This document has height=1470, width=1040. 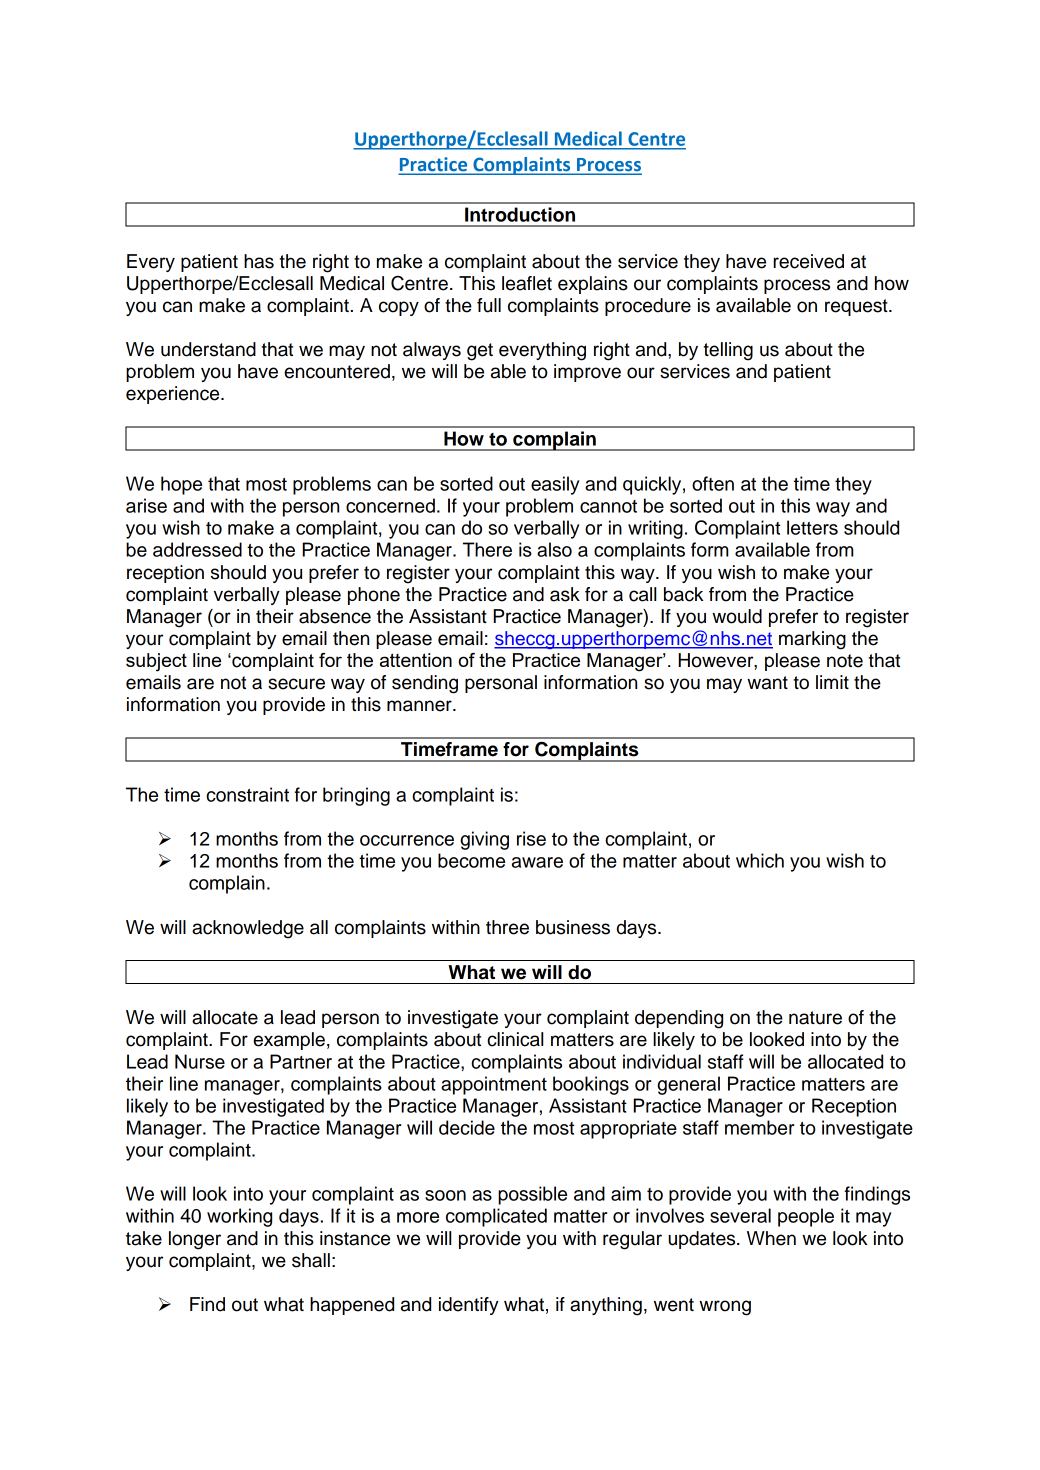 I want to click on When, so click(x=771, y=1238).
